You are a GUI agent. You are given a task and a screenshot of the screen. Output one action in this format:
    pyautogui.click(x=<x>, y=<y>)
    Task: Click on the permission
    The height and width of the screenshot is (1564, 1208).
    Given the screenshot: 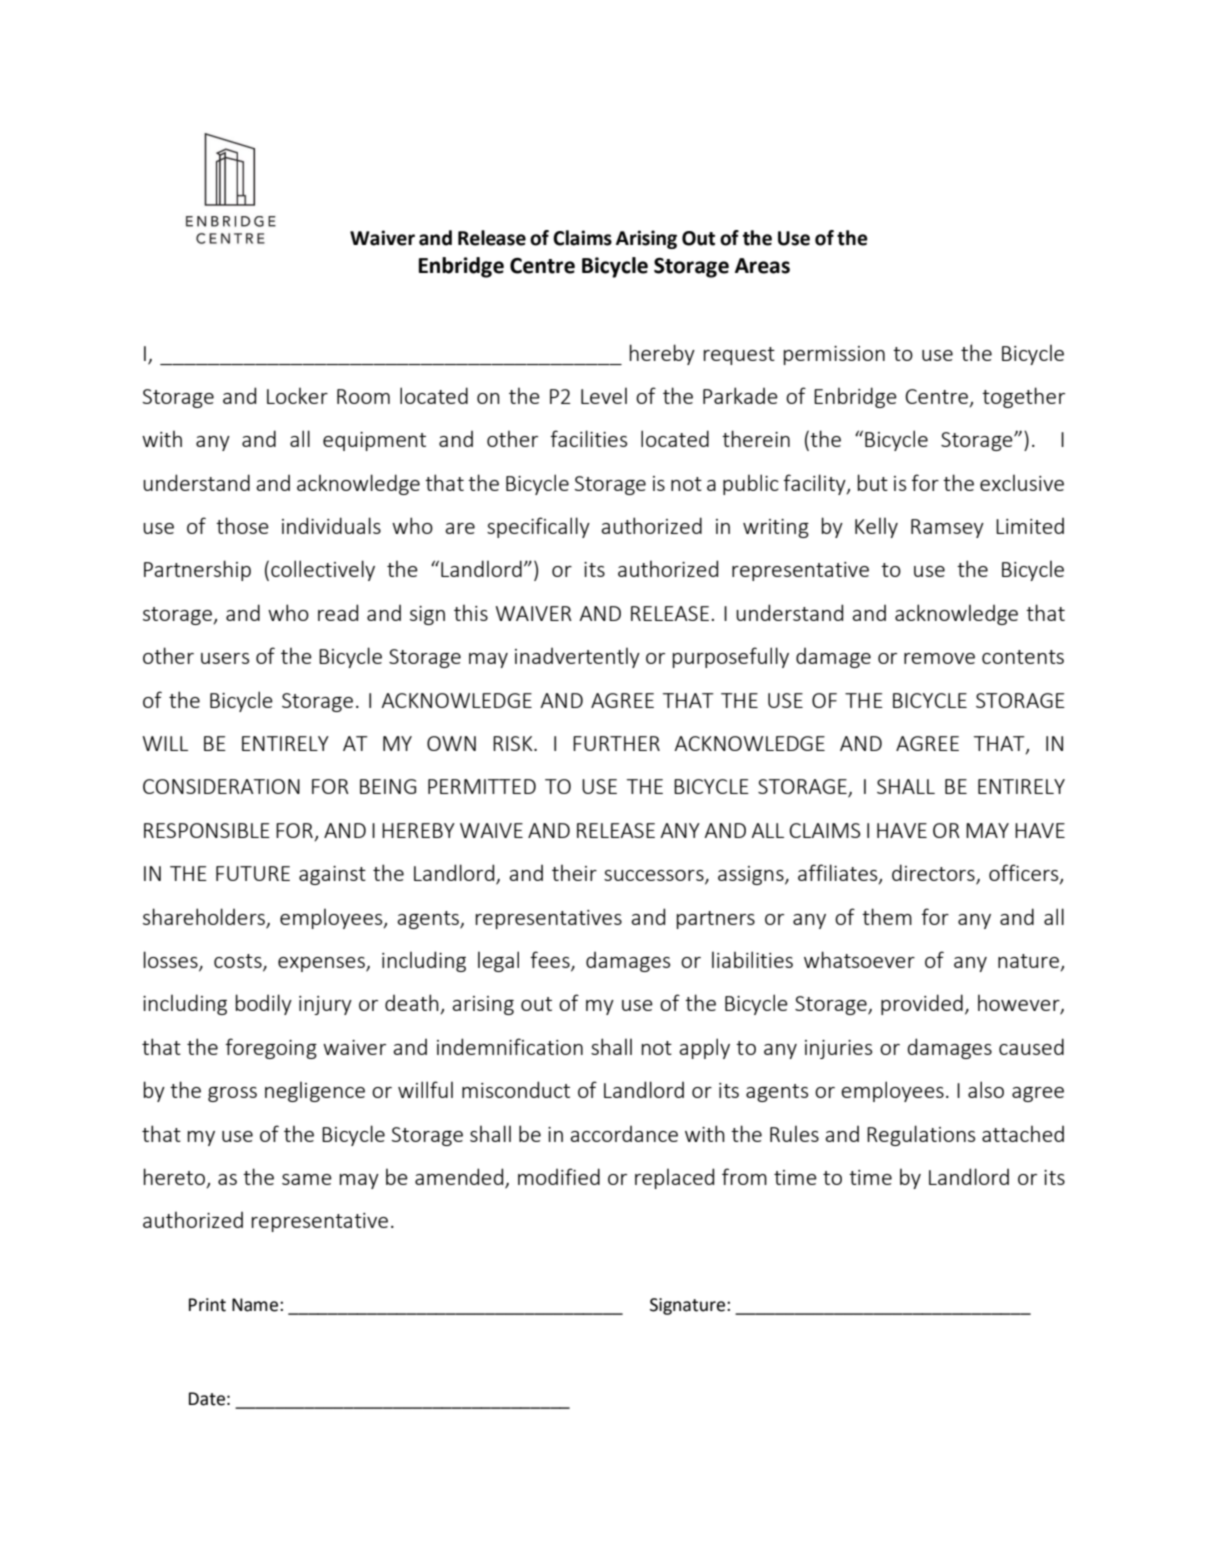 What is the action you would take?
    pyautogui.click(x=834, y=355)
